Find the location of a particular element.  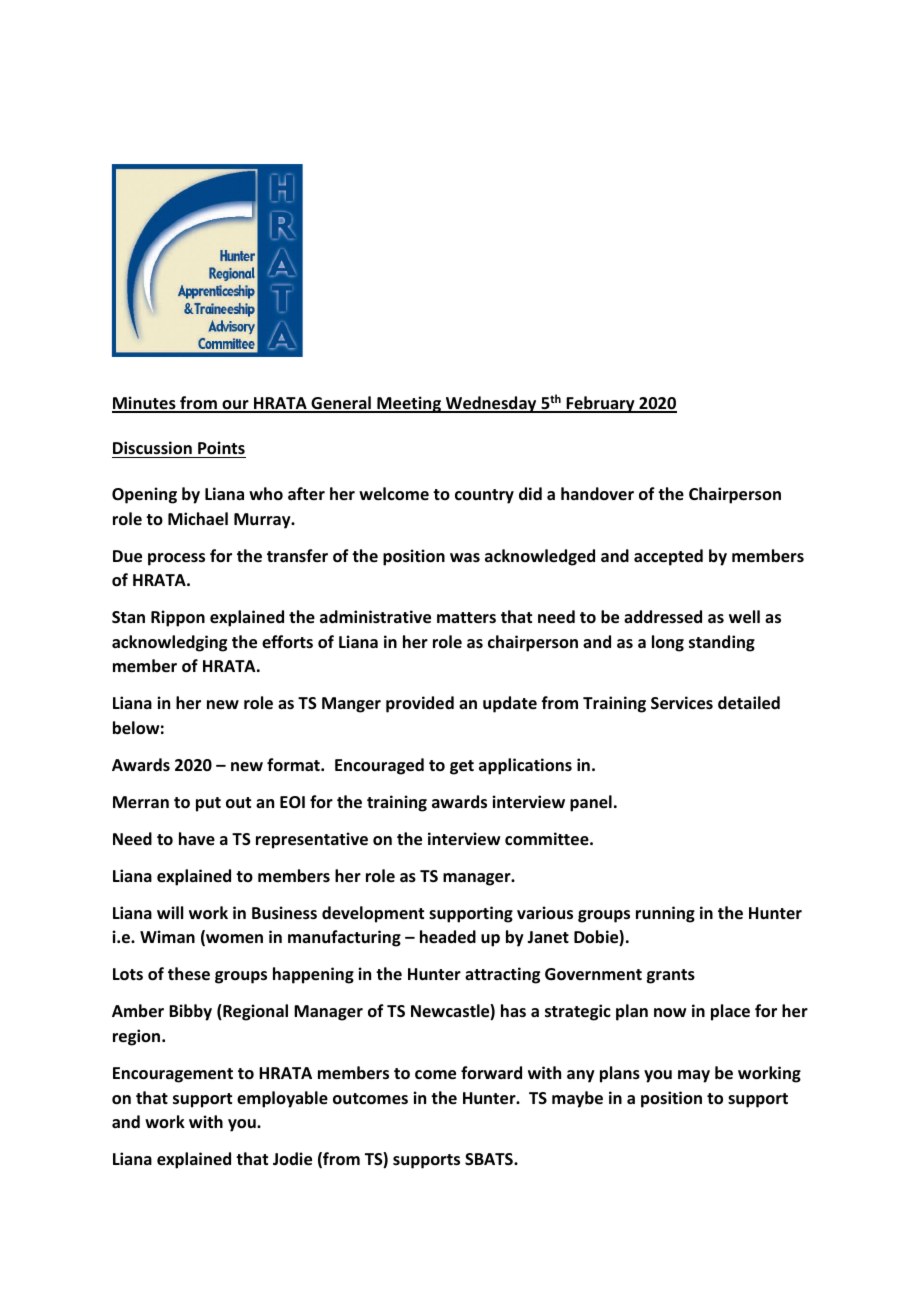

forward is located at coordinates (491, 1072).
